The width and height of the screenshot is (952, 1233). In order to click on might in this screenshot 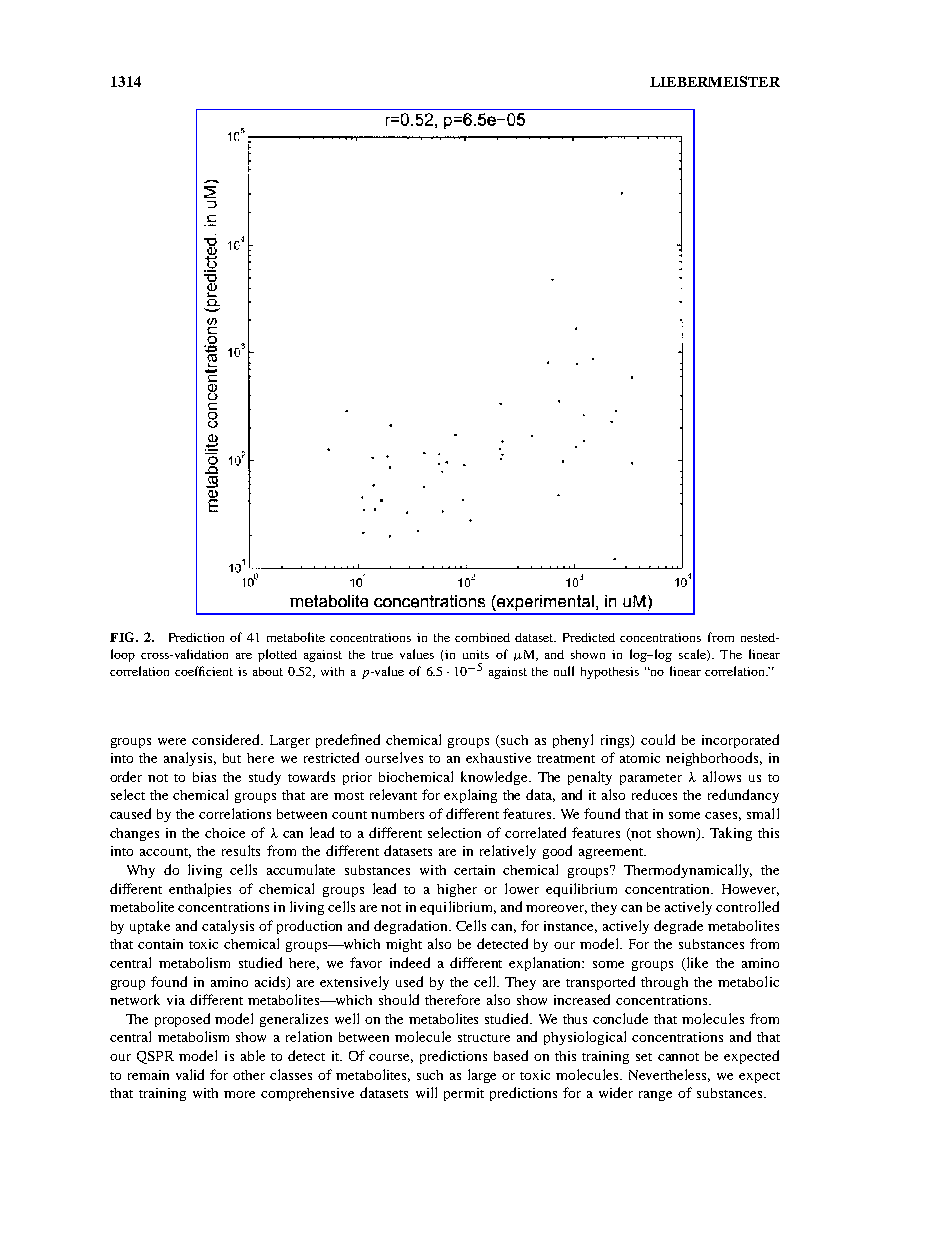, I will do `click(404, 945)`.
